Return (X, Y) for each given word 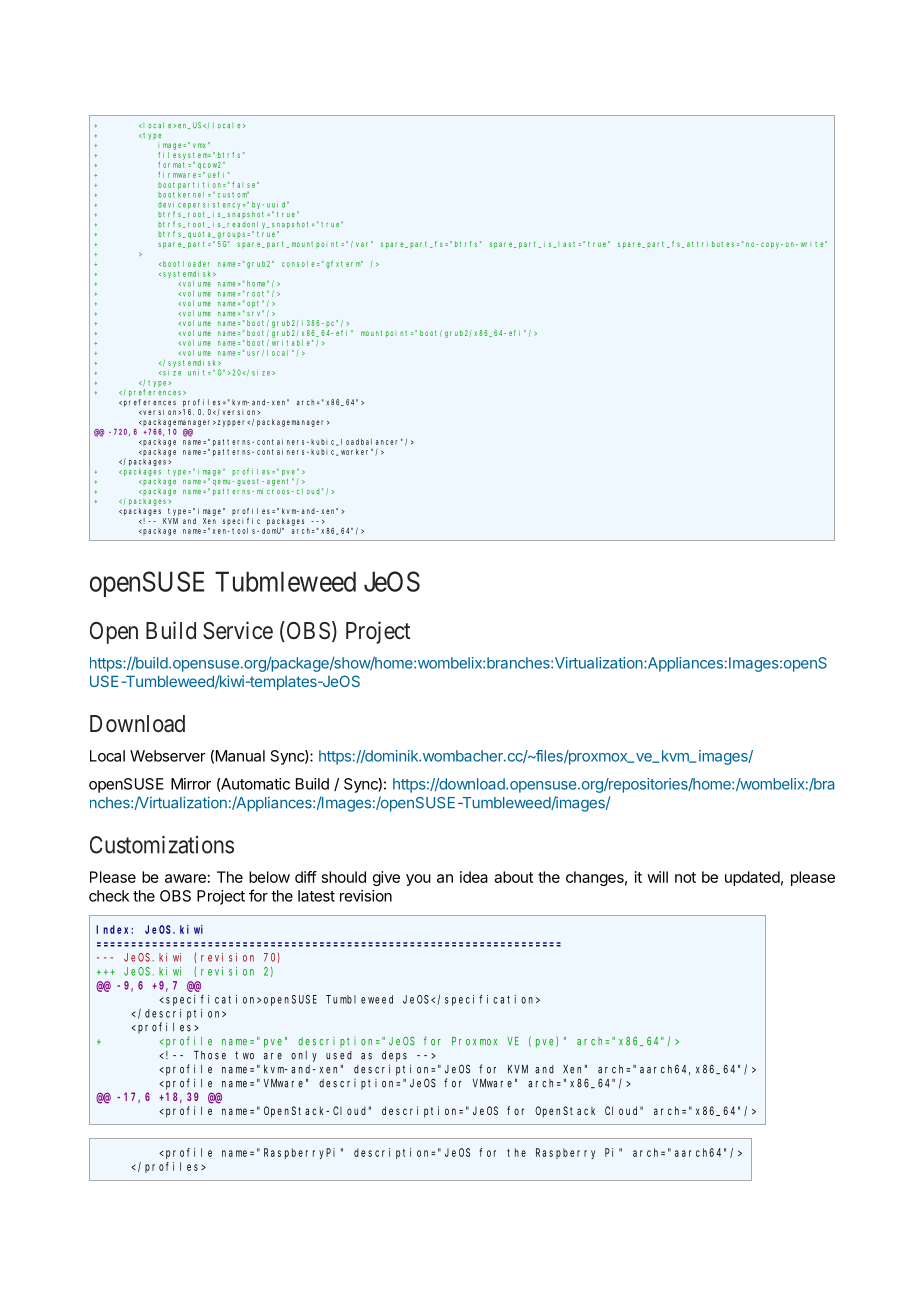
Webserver (168, 756)
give (386, 878)
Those (210, 1055)
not (685, 877)
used (339, 1055)
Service (238, 630)
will (657, 877)
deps (394, 1056)
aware (185, 878)
